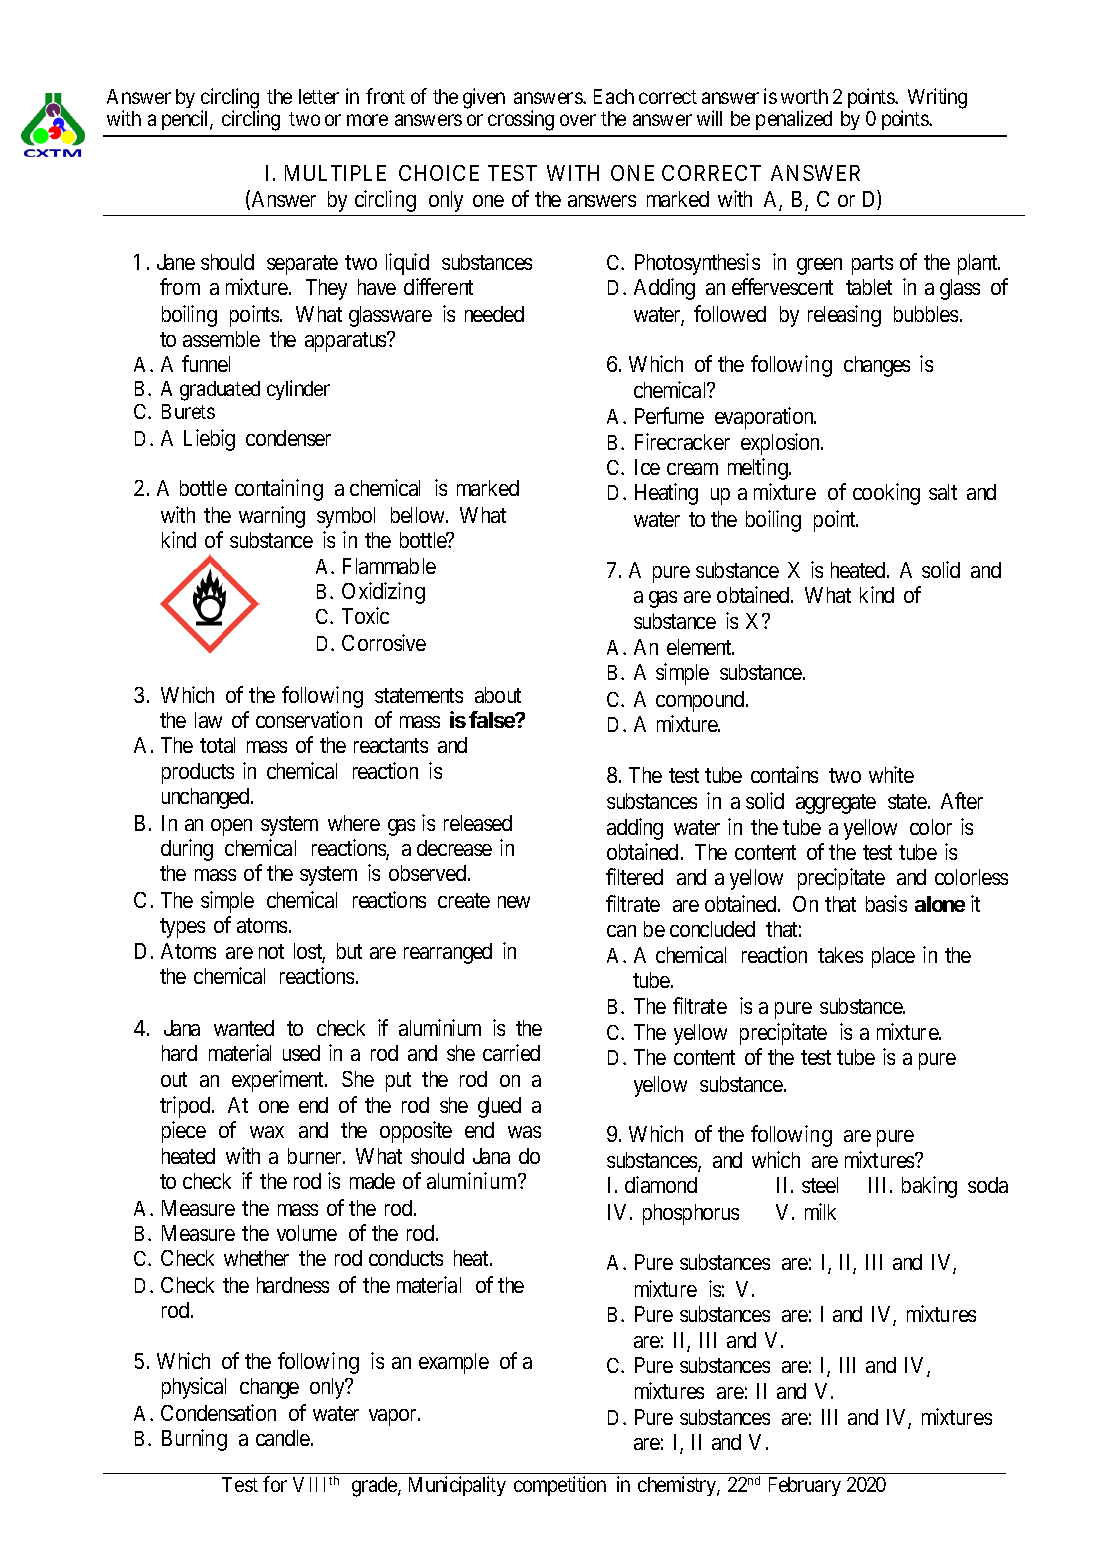 This screenshot has width=1106, height=1565. I want to click on element, so click(700, 647).
